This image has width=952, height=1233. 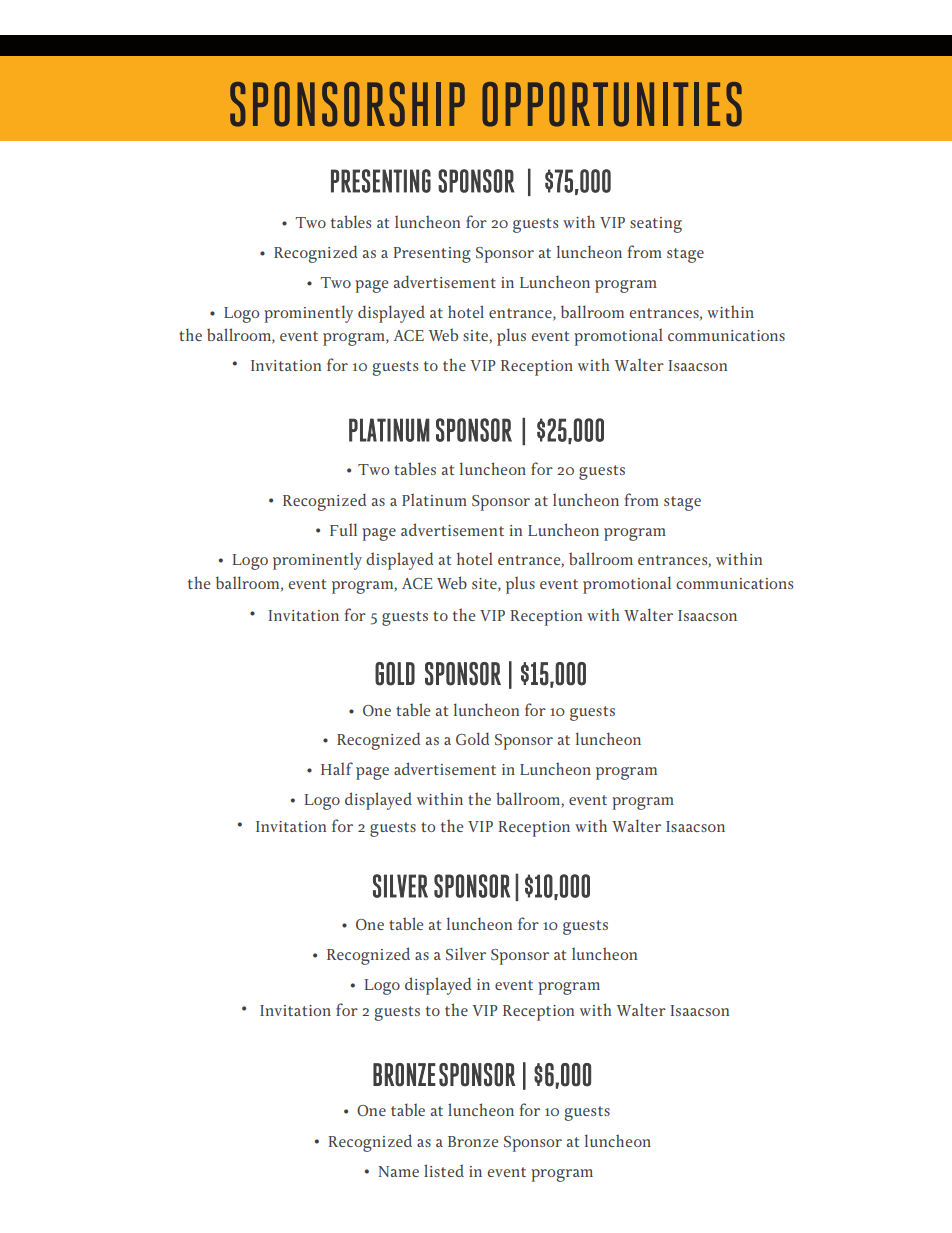 What do you see at coordinates (337, 768) in the image?
I see `Half` at bounding box center [337, 768].
